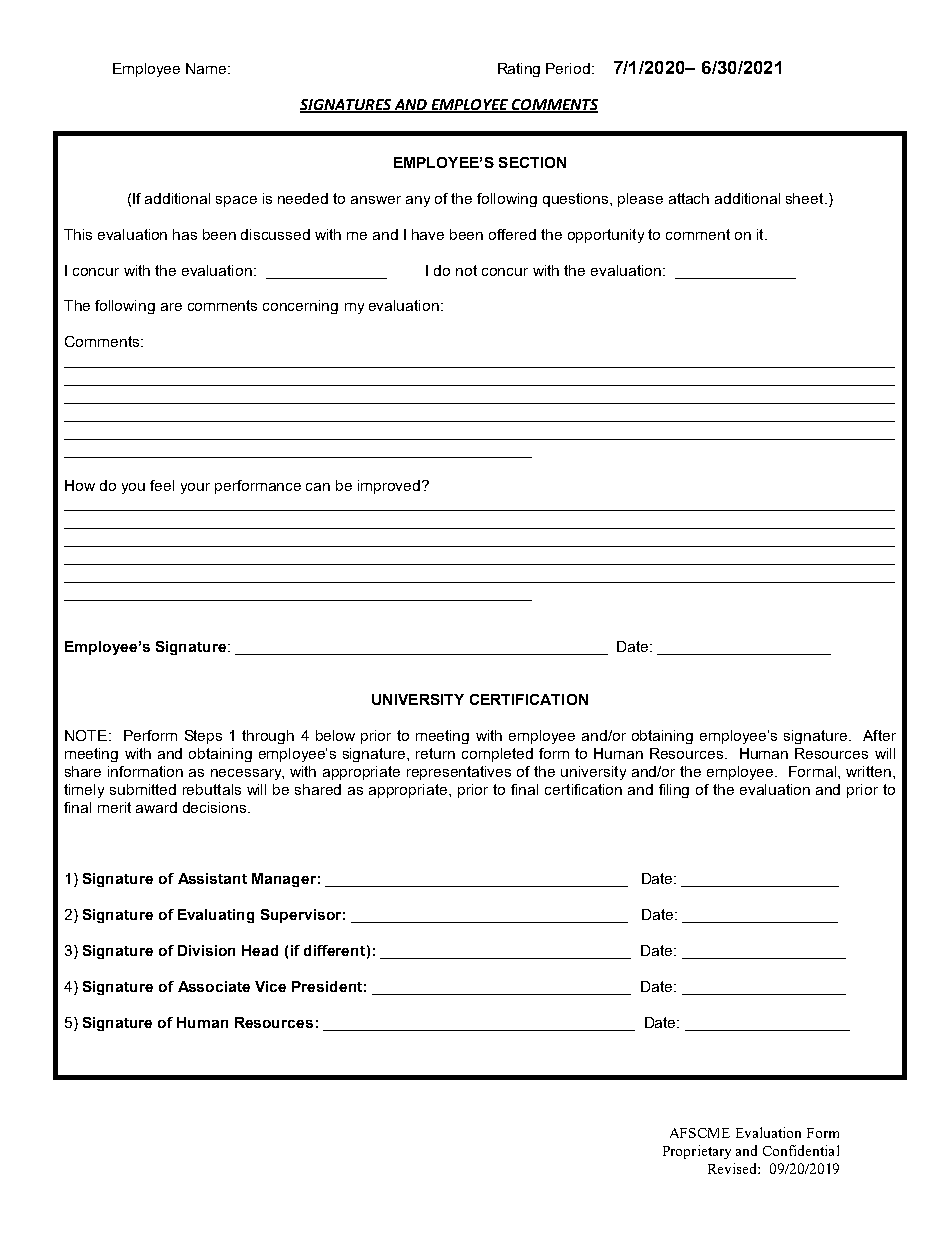 The image size is (952, 1233). Describe the element at coordinates (156, 807) in the image. I see `award` at that location.
